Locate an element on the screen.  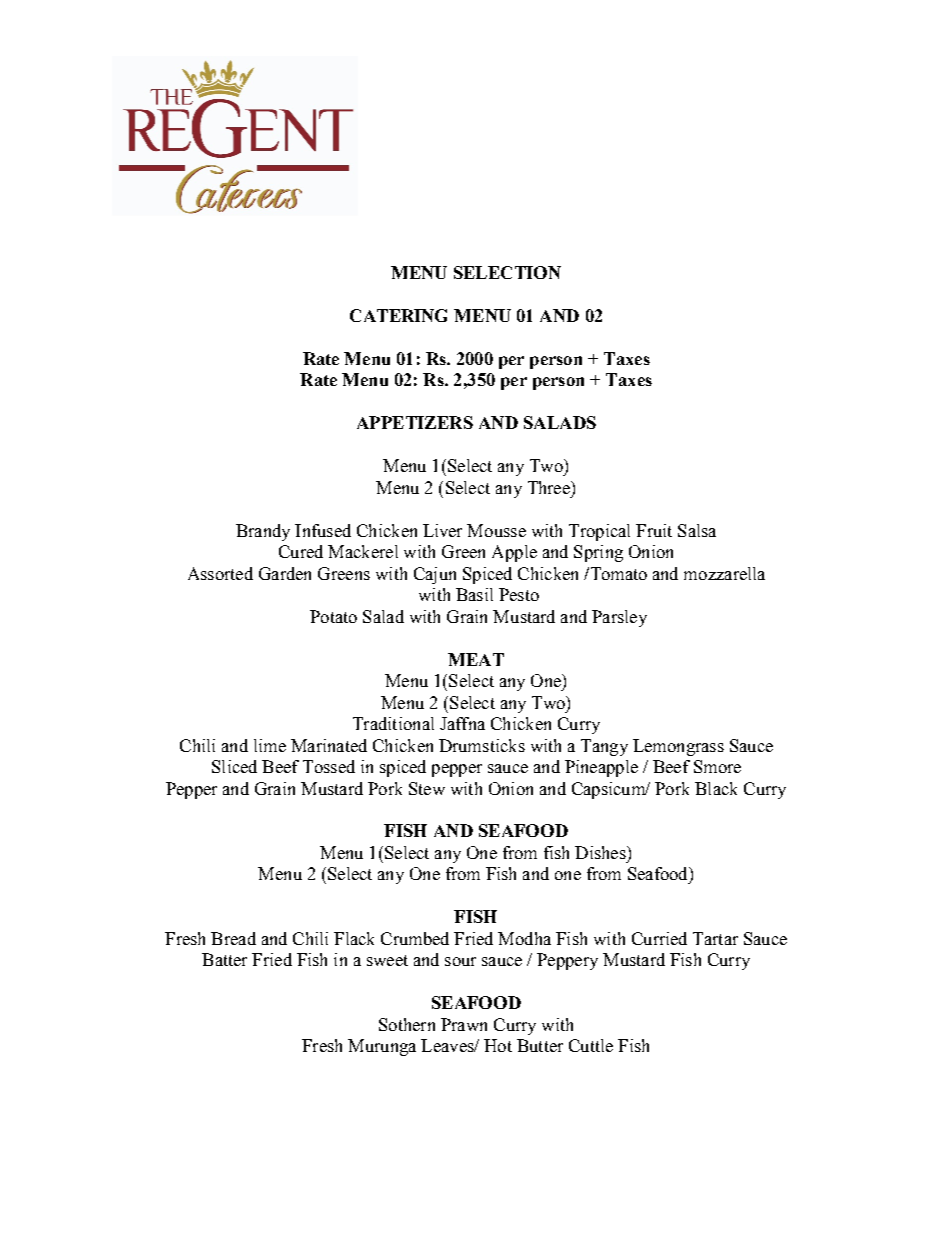
CATERING is located at coordinates (398, 315).
